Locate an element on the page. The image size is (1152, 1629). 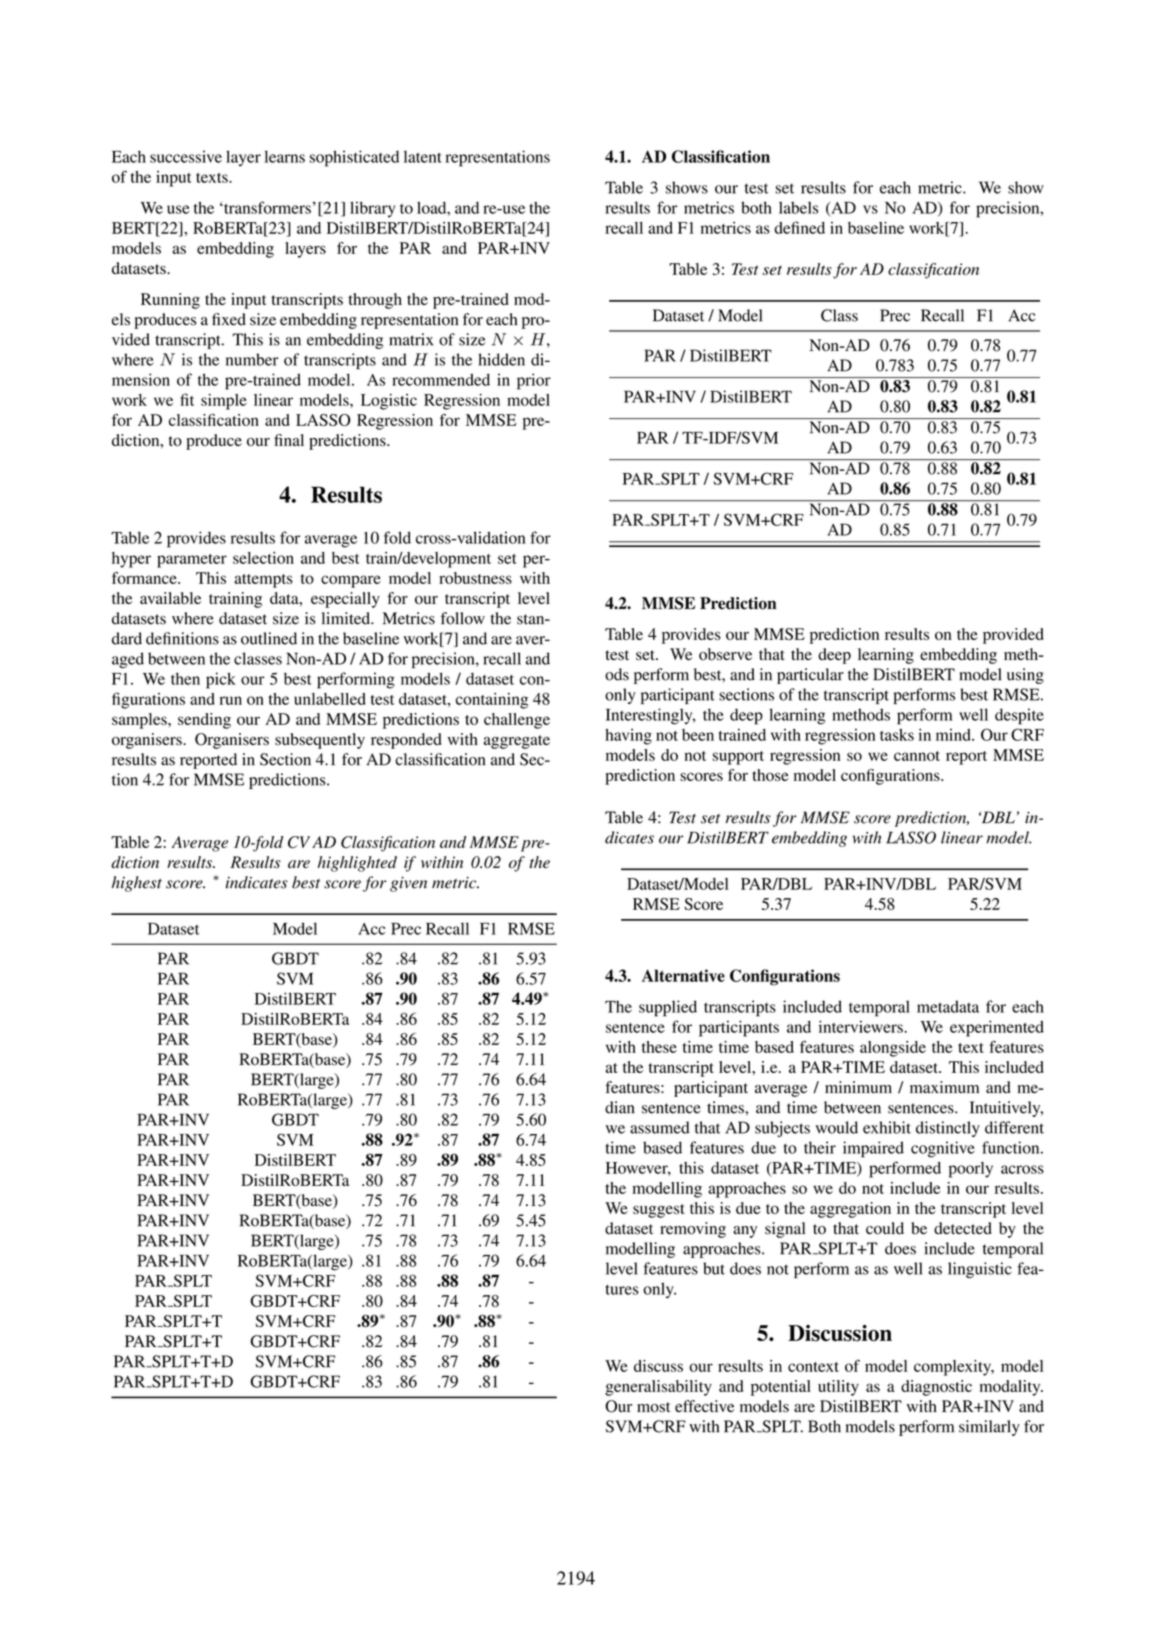
cannot is located at coordinates (917, 756).
